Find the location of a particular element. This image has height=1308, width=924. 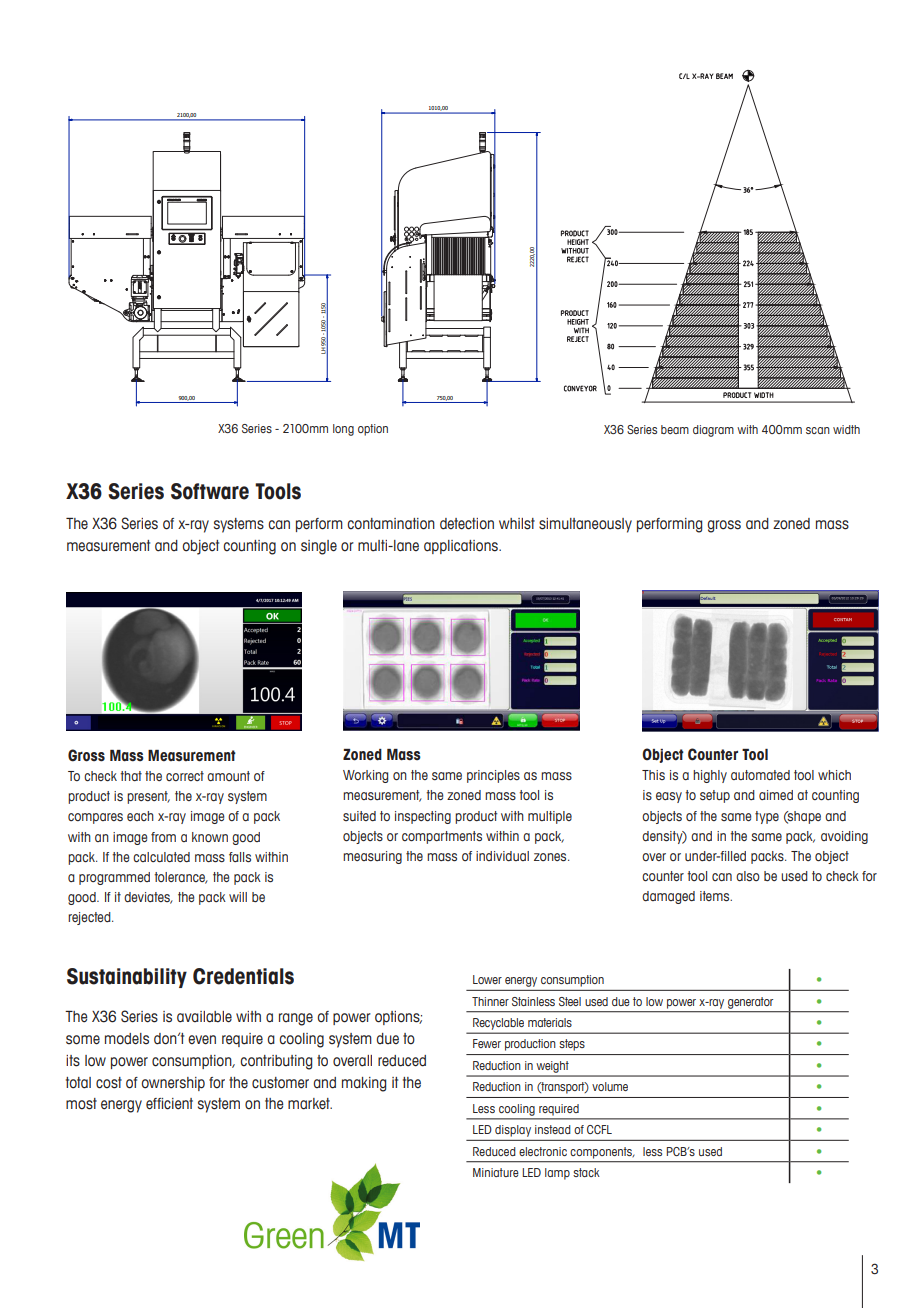

Miniature is located at coordinates (496, 1172).
